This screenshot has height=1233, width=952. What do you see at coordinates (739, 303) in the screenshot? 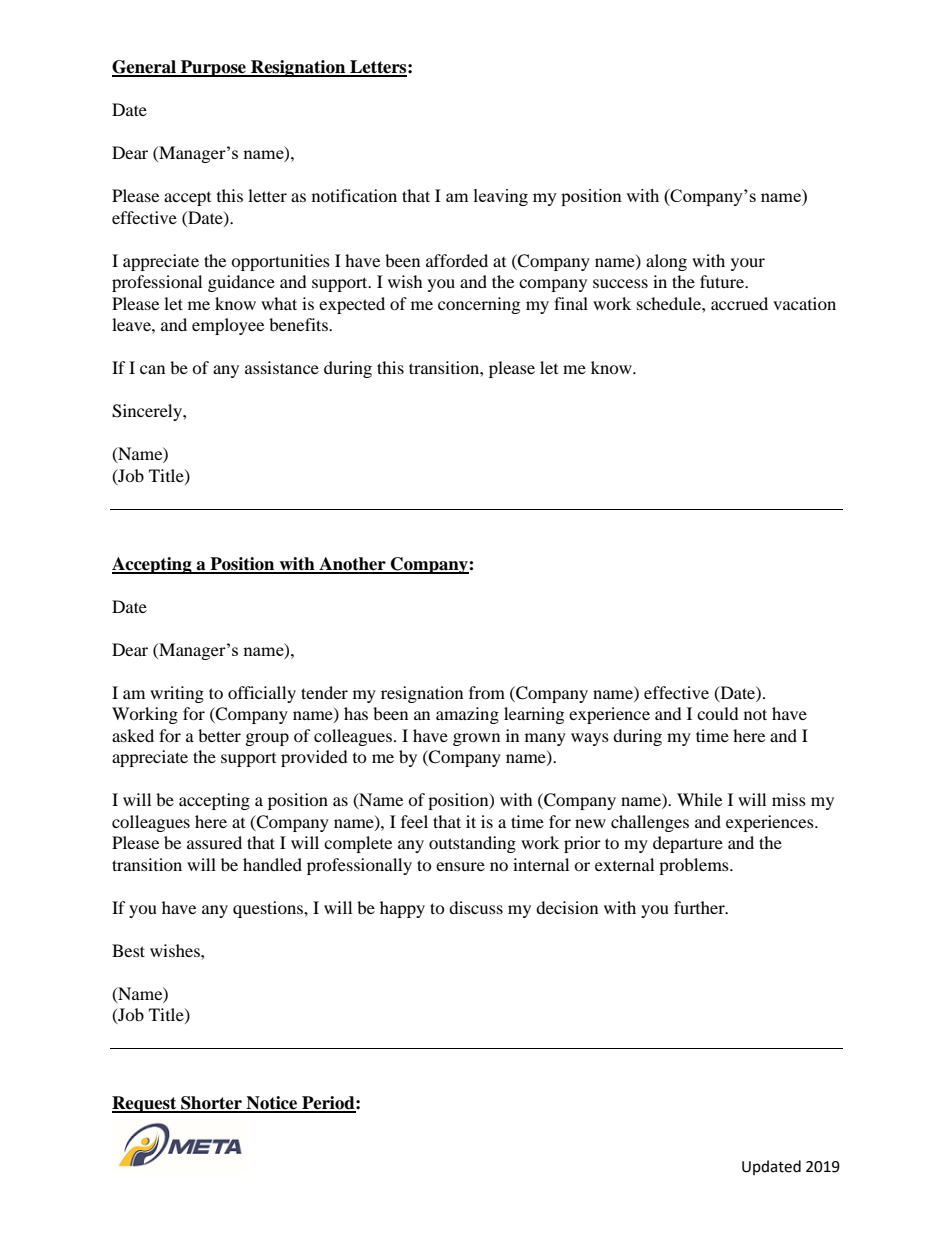
I see `accrued` at bounding box center [739, 303].
